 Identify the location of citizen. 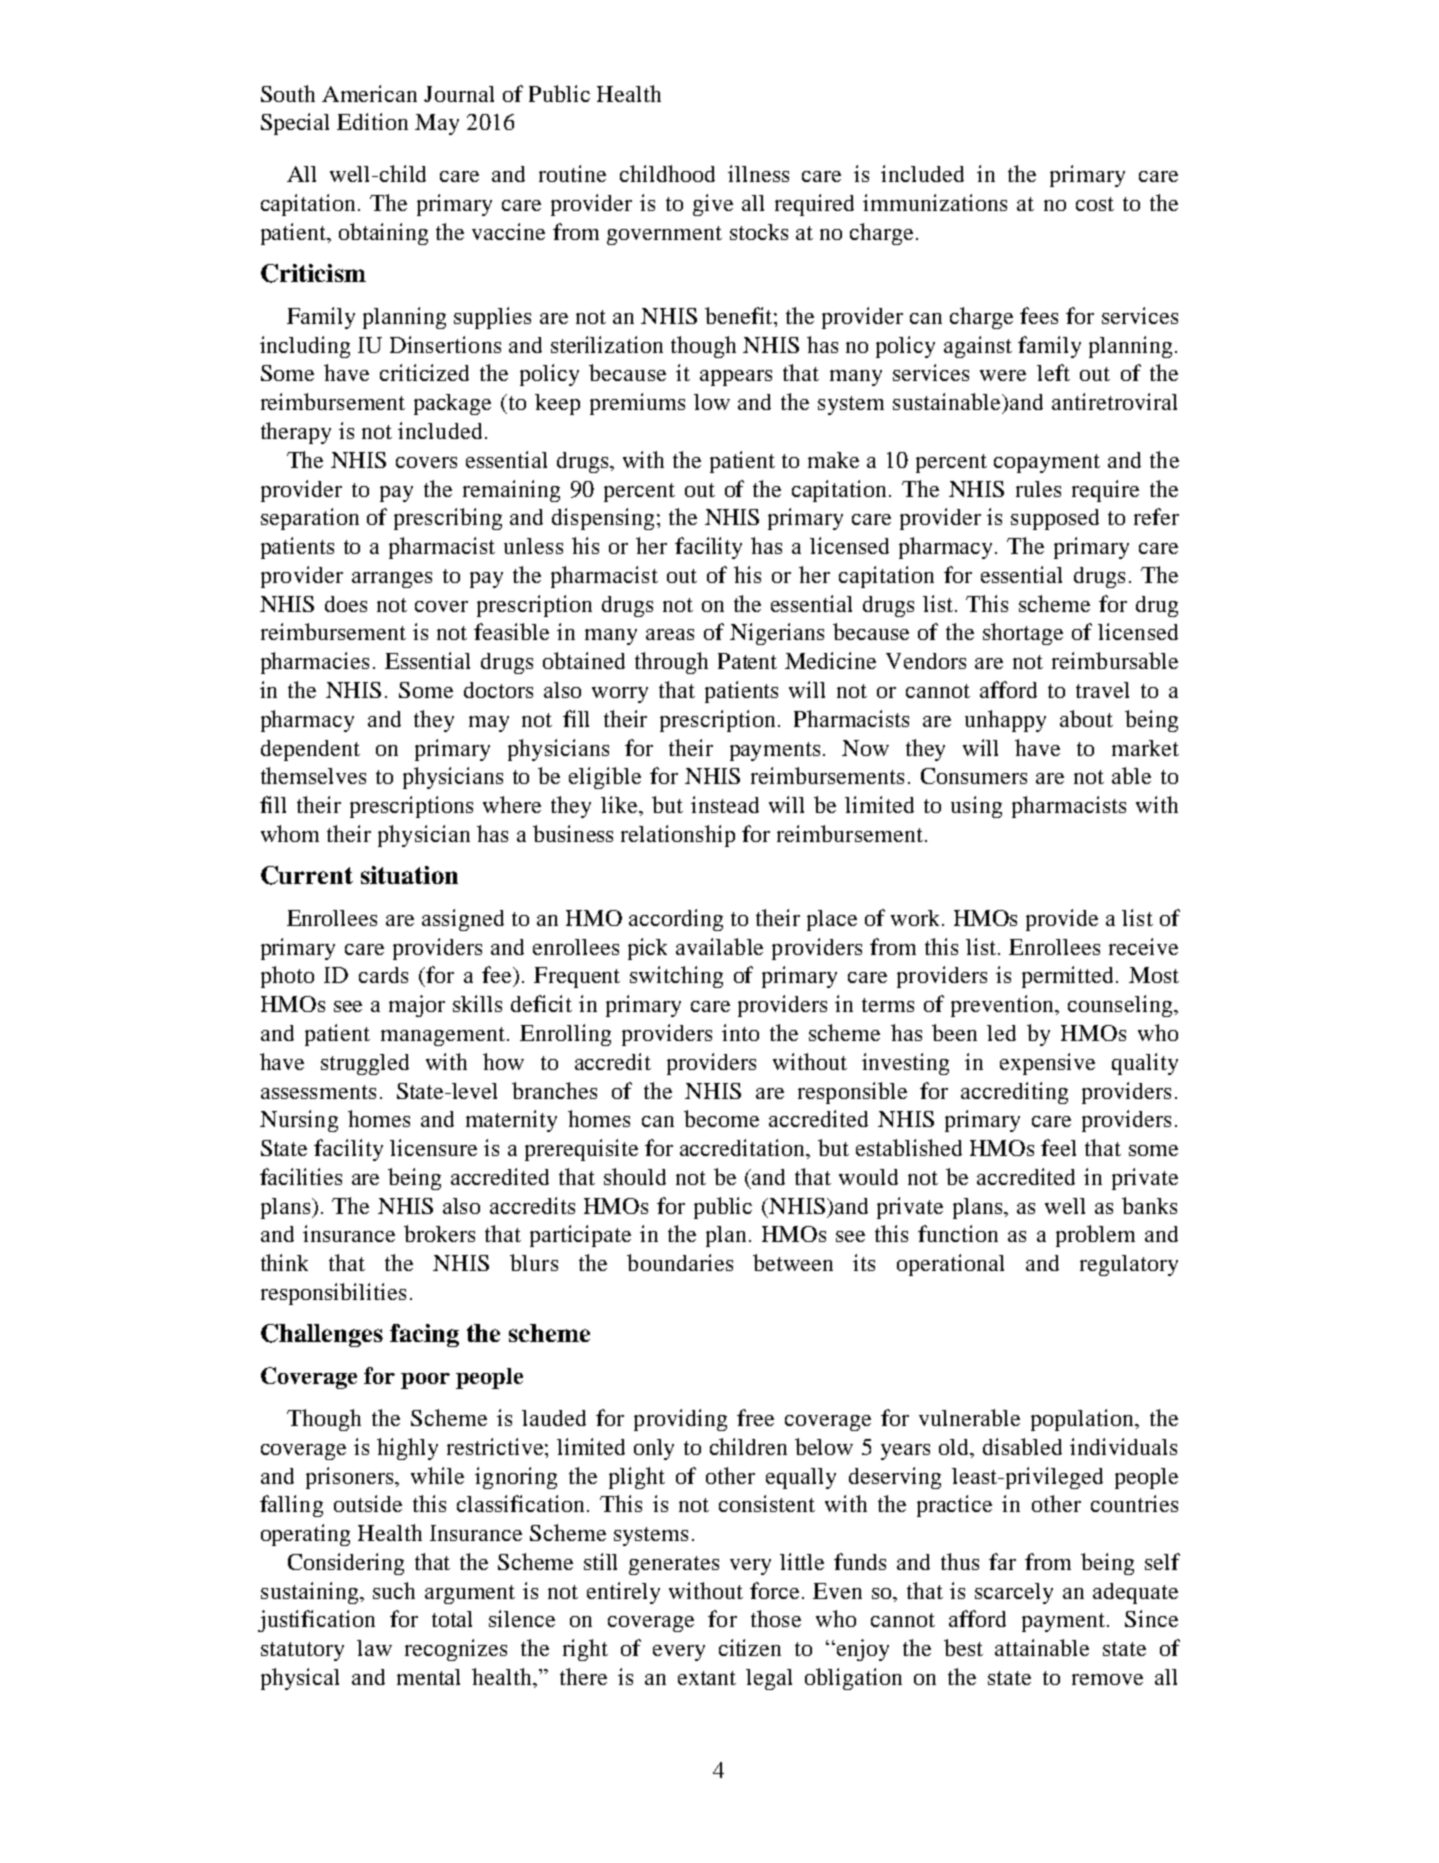
(750, 1647).
